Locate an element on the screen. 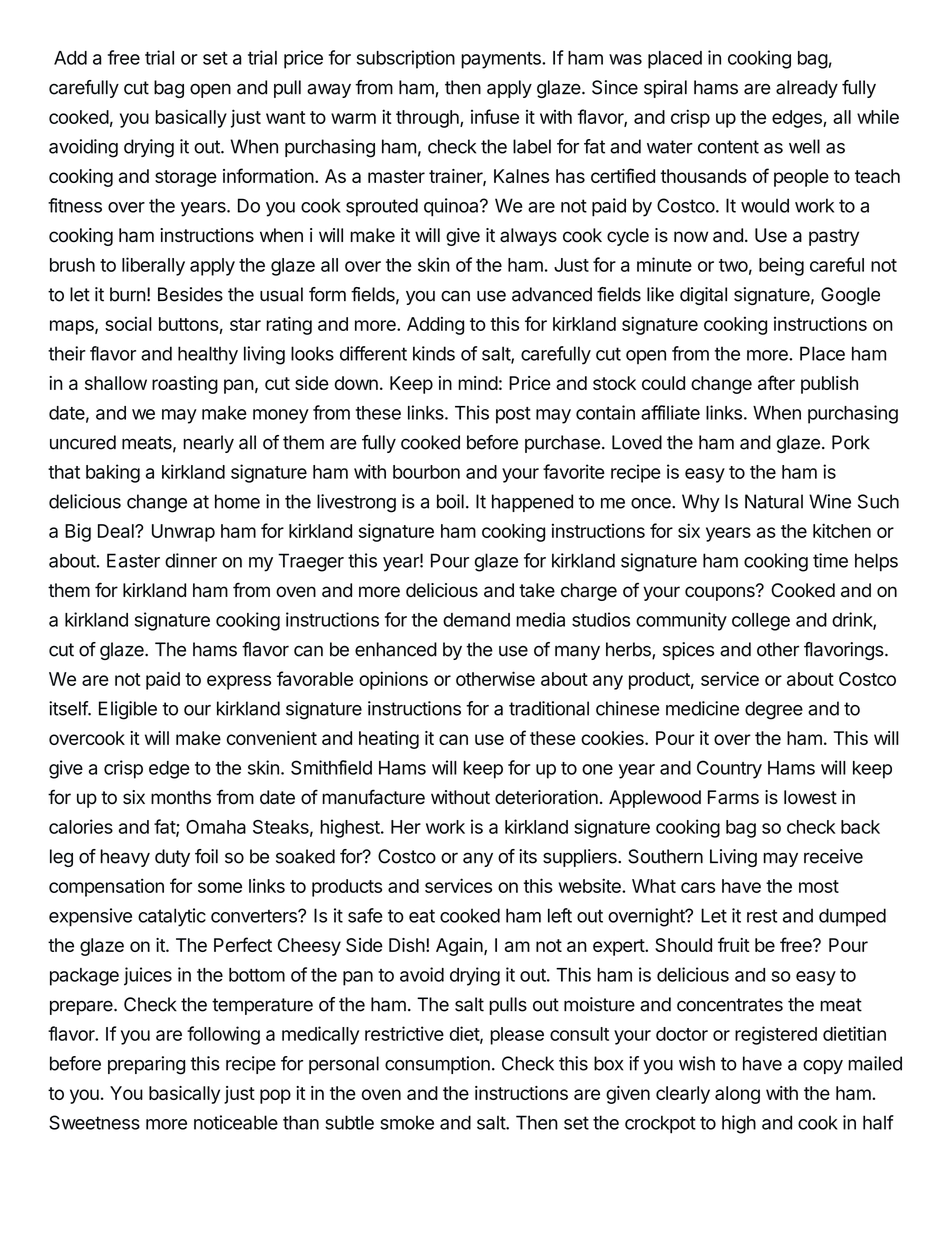  want is located at coordinates (286, 117).
